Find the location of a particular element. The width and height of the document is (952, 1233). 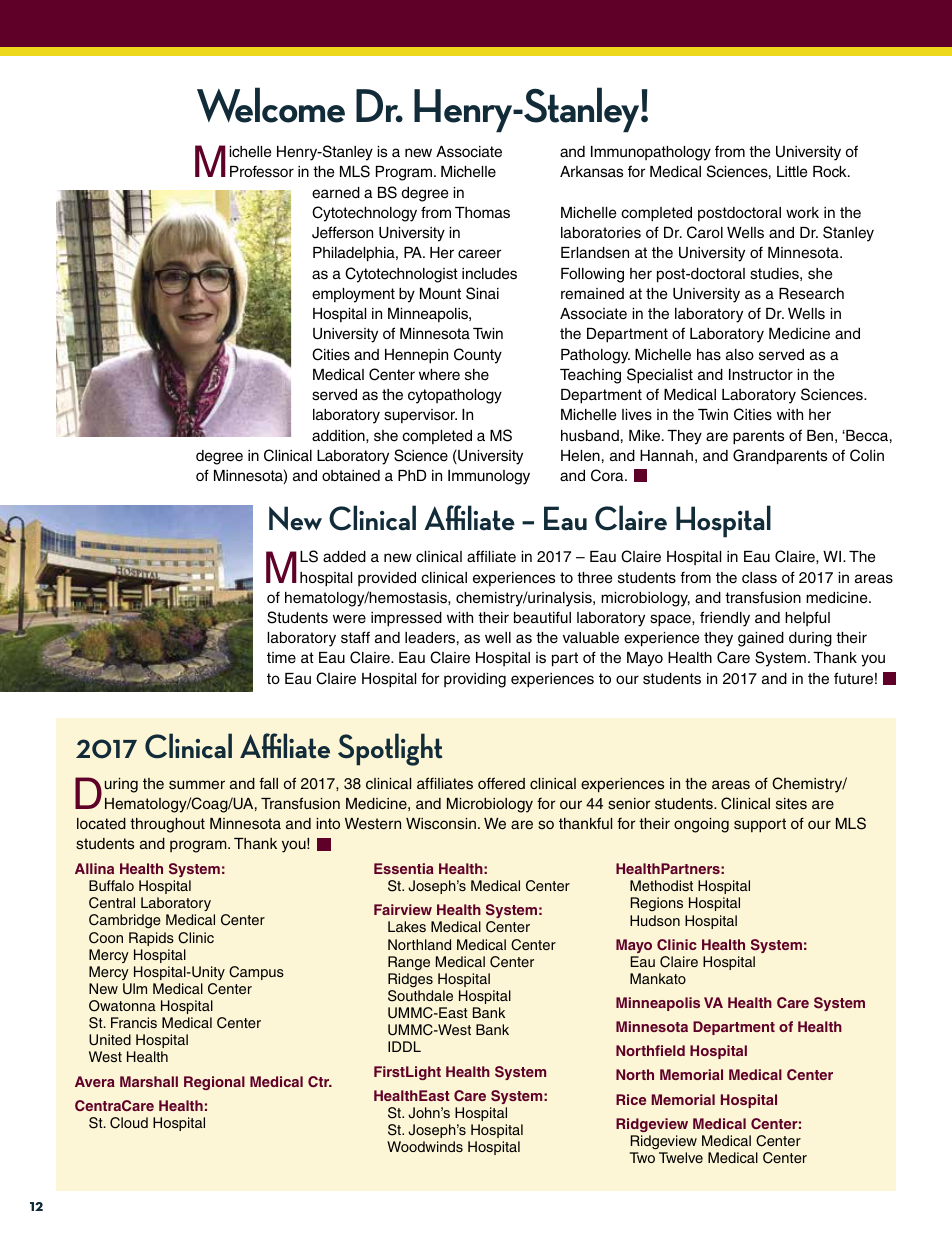

employment is located at coordinates (353, 295).
